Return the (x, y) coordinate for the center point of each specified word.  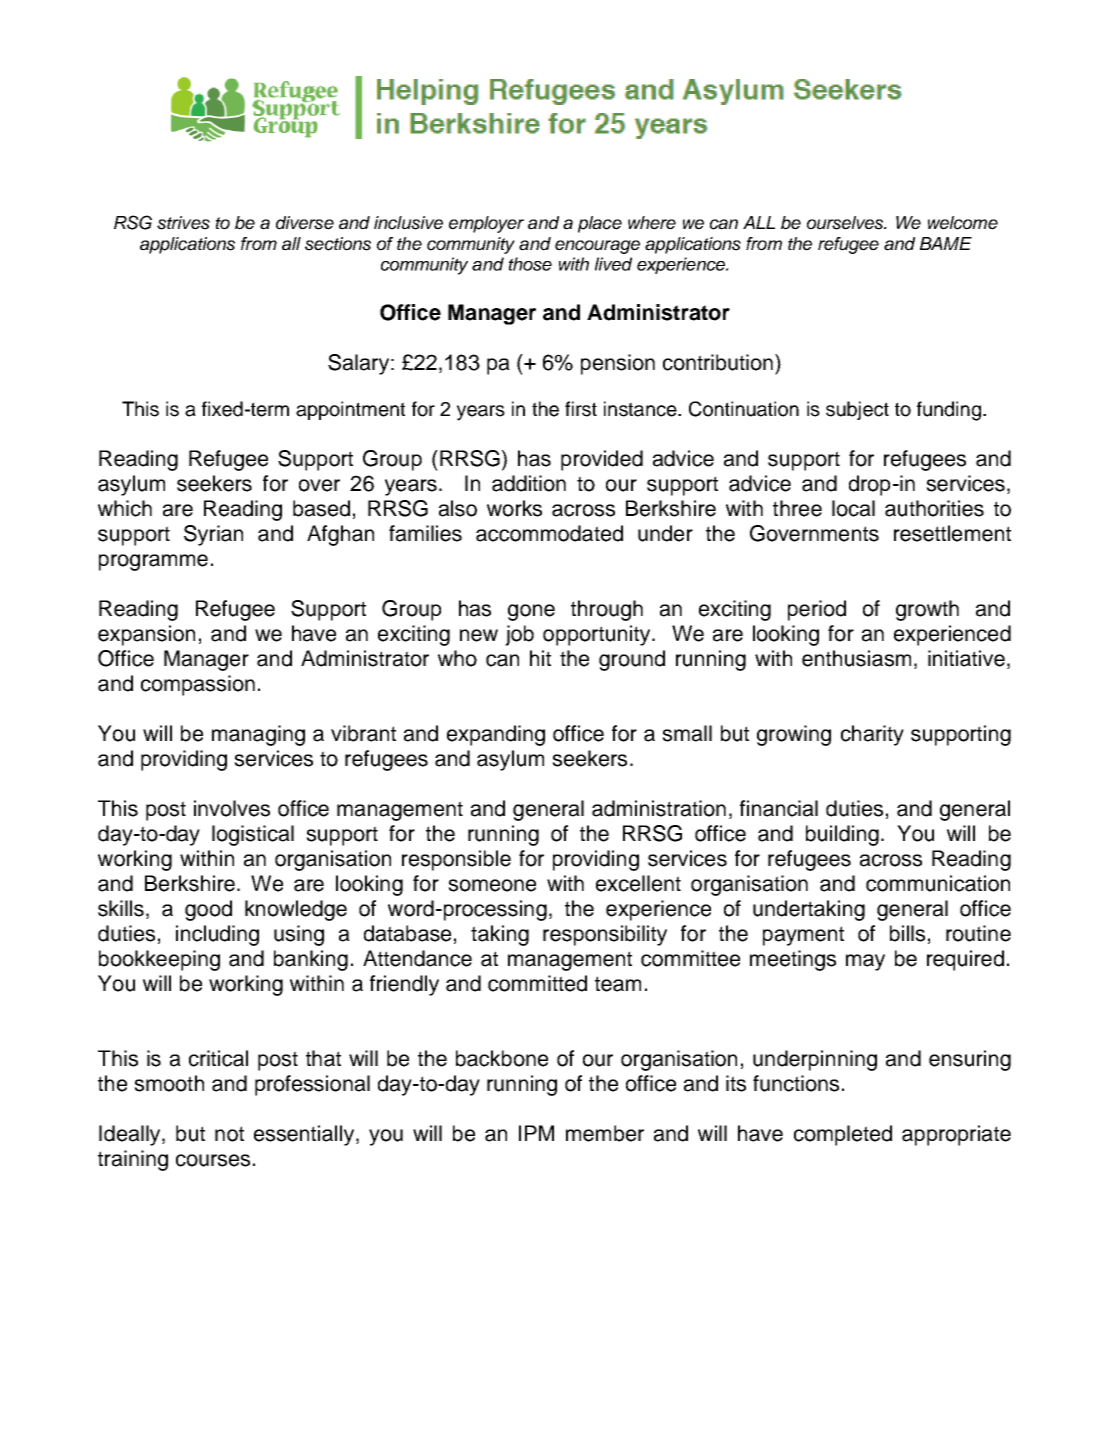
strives (183, 223)
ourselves (846, 223)
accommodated (549, 533)
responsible (456, 860)
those (530, 264)
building (842, 835)
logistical (253, 835)
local (853, 508)
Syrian (213, 535)
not (229, 1134)
